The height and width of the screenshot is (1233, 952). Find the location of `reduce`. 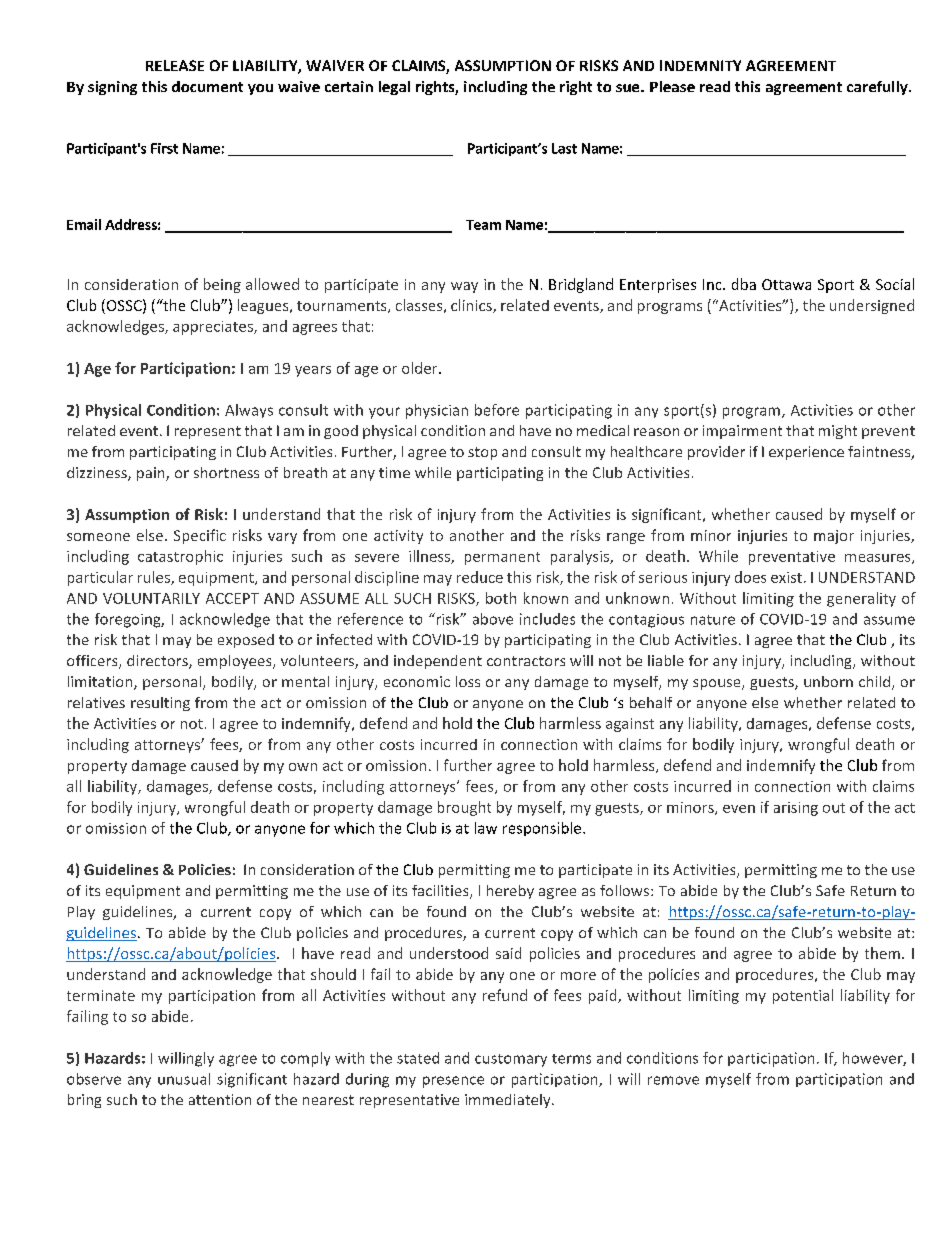

reduce is located at coordinates (480, 577).
